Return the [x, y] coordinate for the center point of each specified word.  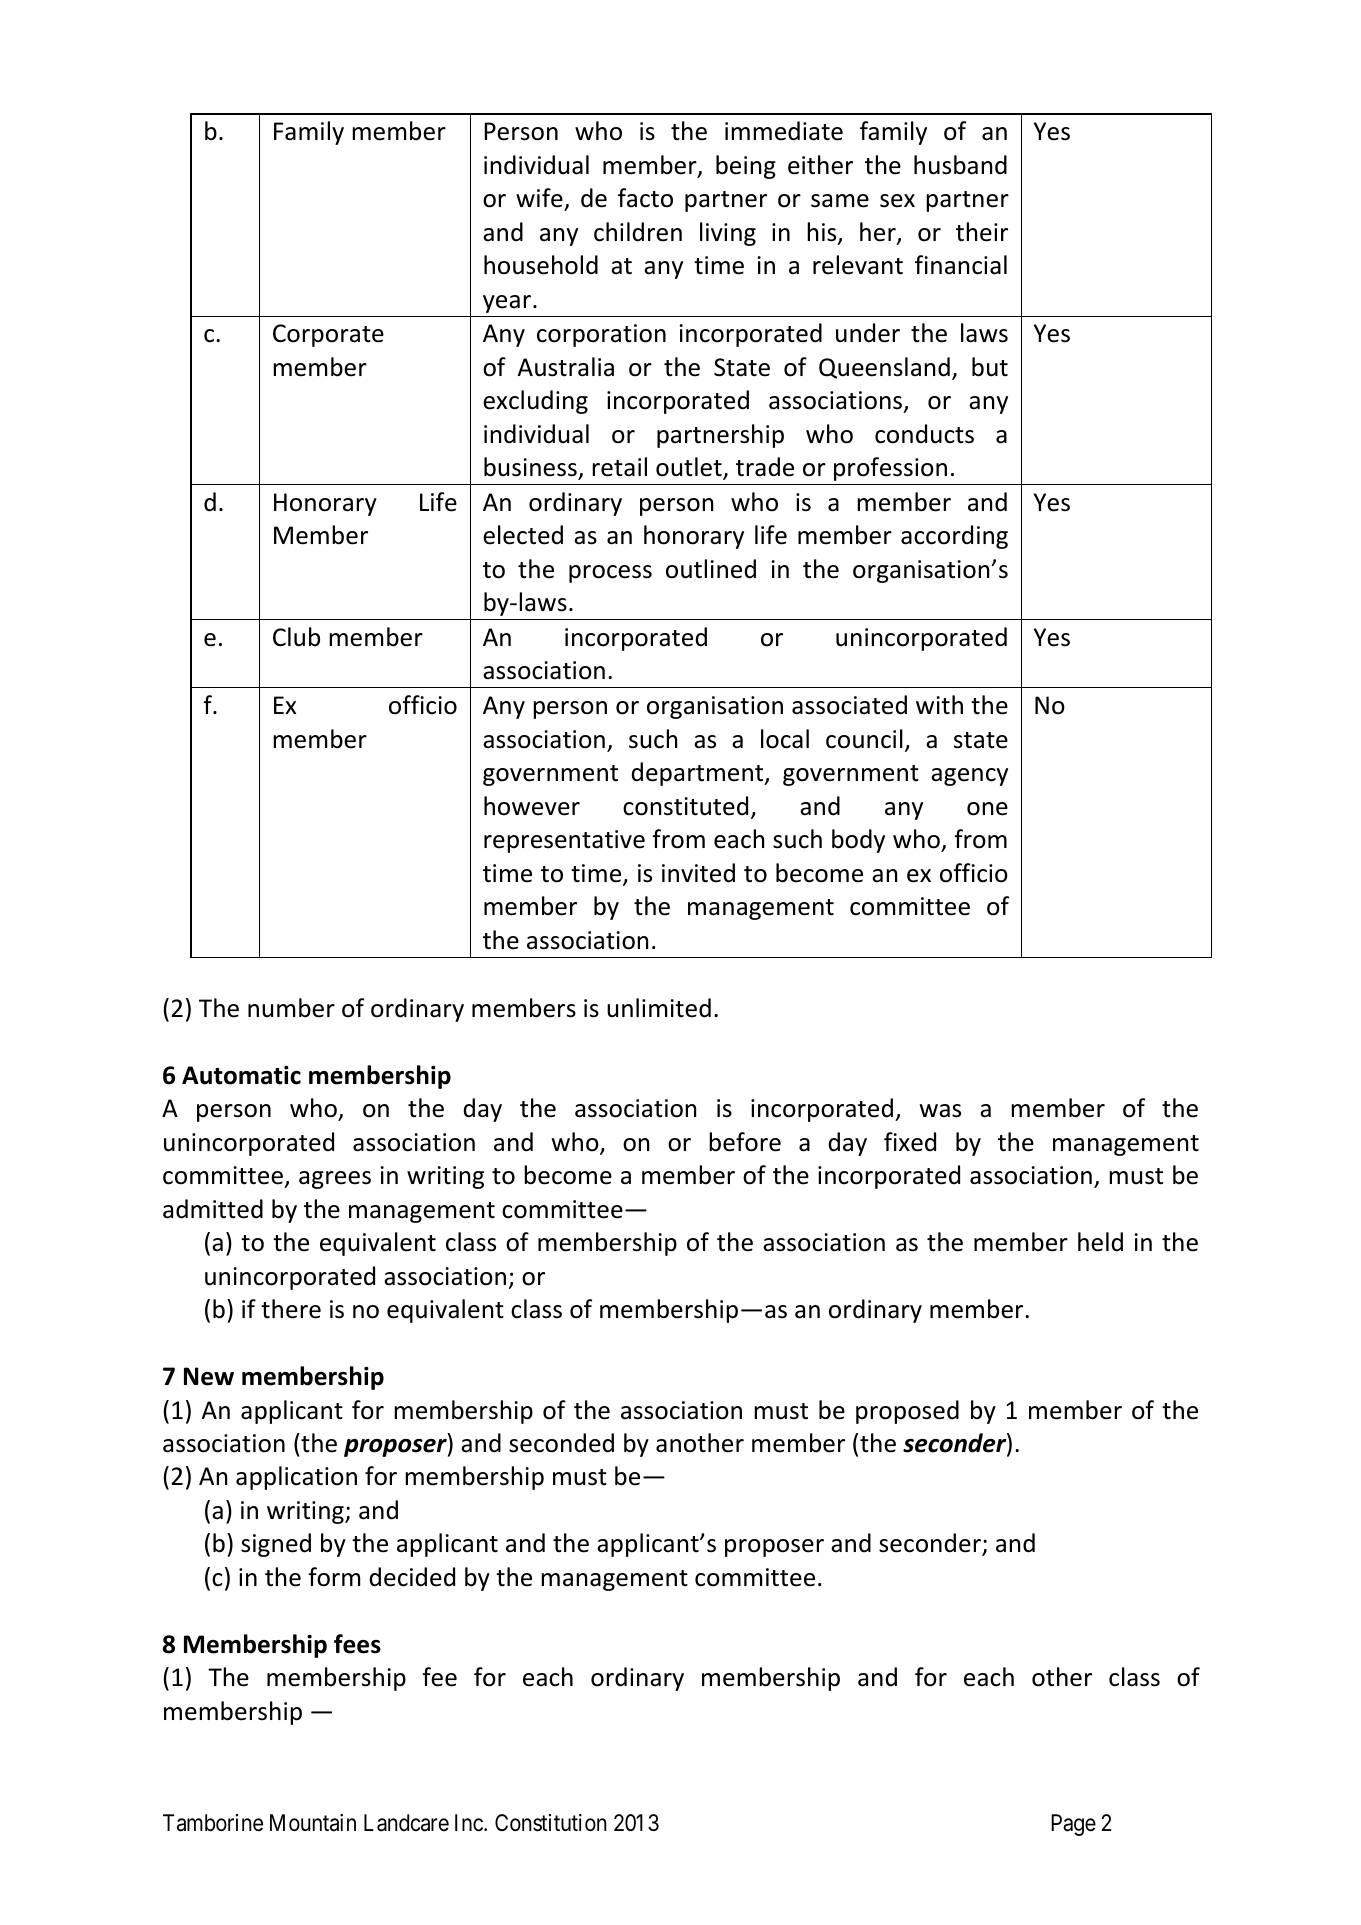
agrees [335, 1180]
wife [539, 198]
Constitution [551, 1823]
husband [960, 165]
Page [1073, 1825]
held [1100, 1242]
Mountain [313, 1823]
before [745, 1142]
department [698, 774]
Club [296, 637]
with [939, 705]
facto [645, 198]
